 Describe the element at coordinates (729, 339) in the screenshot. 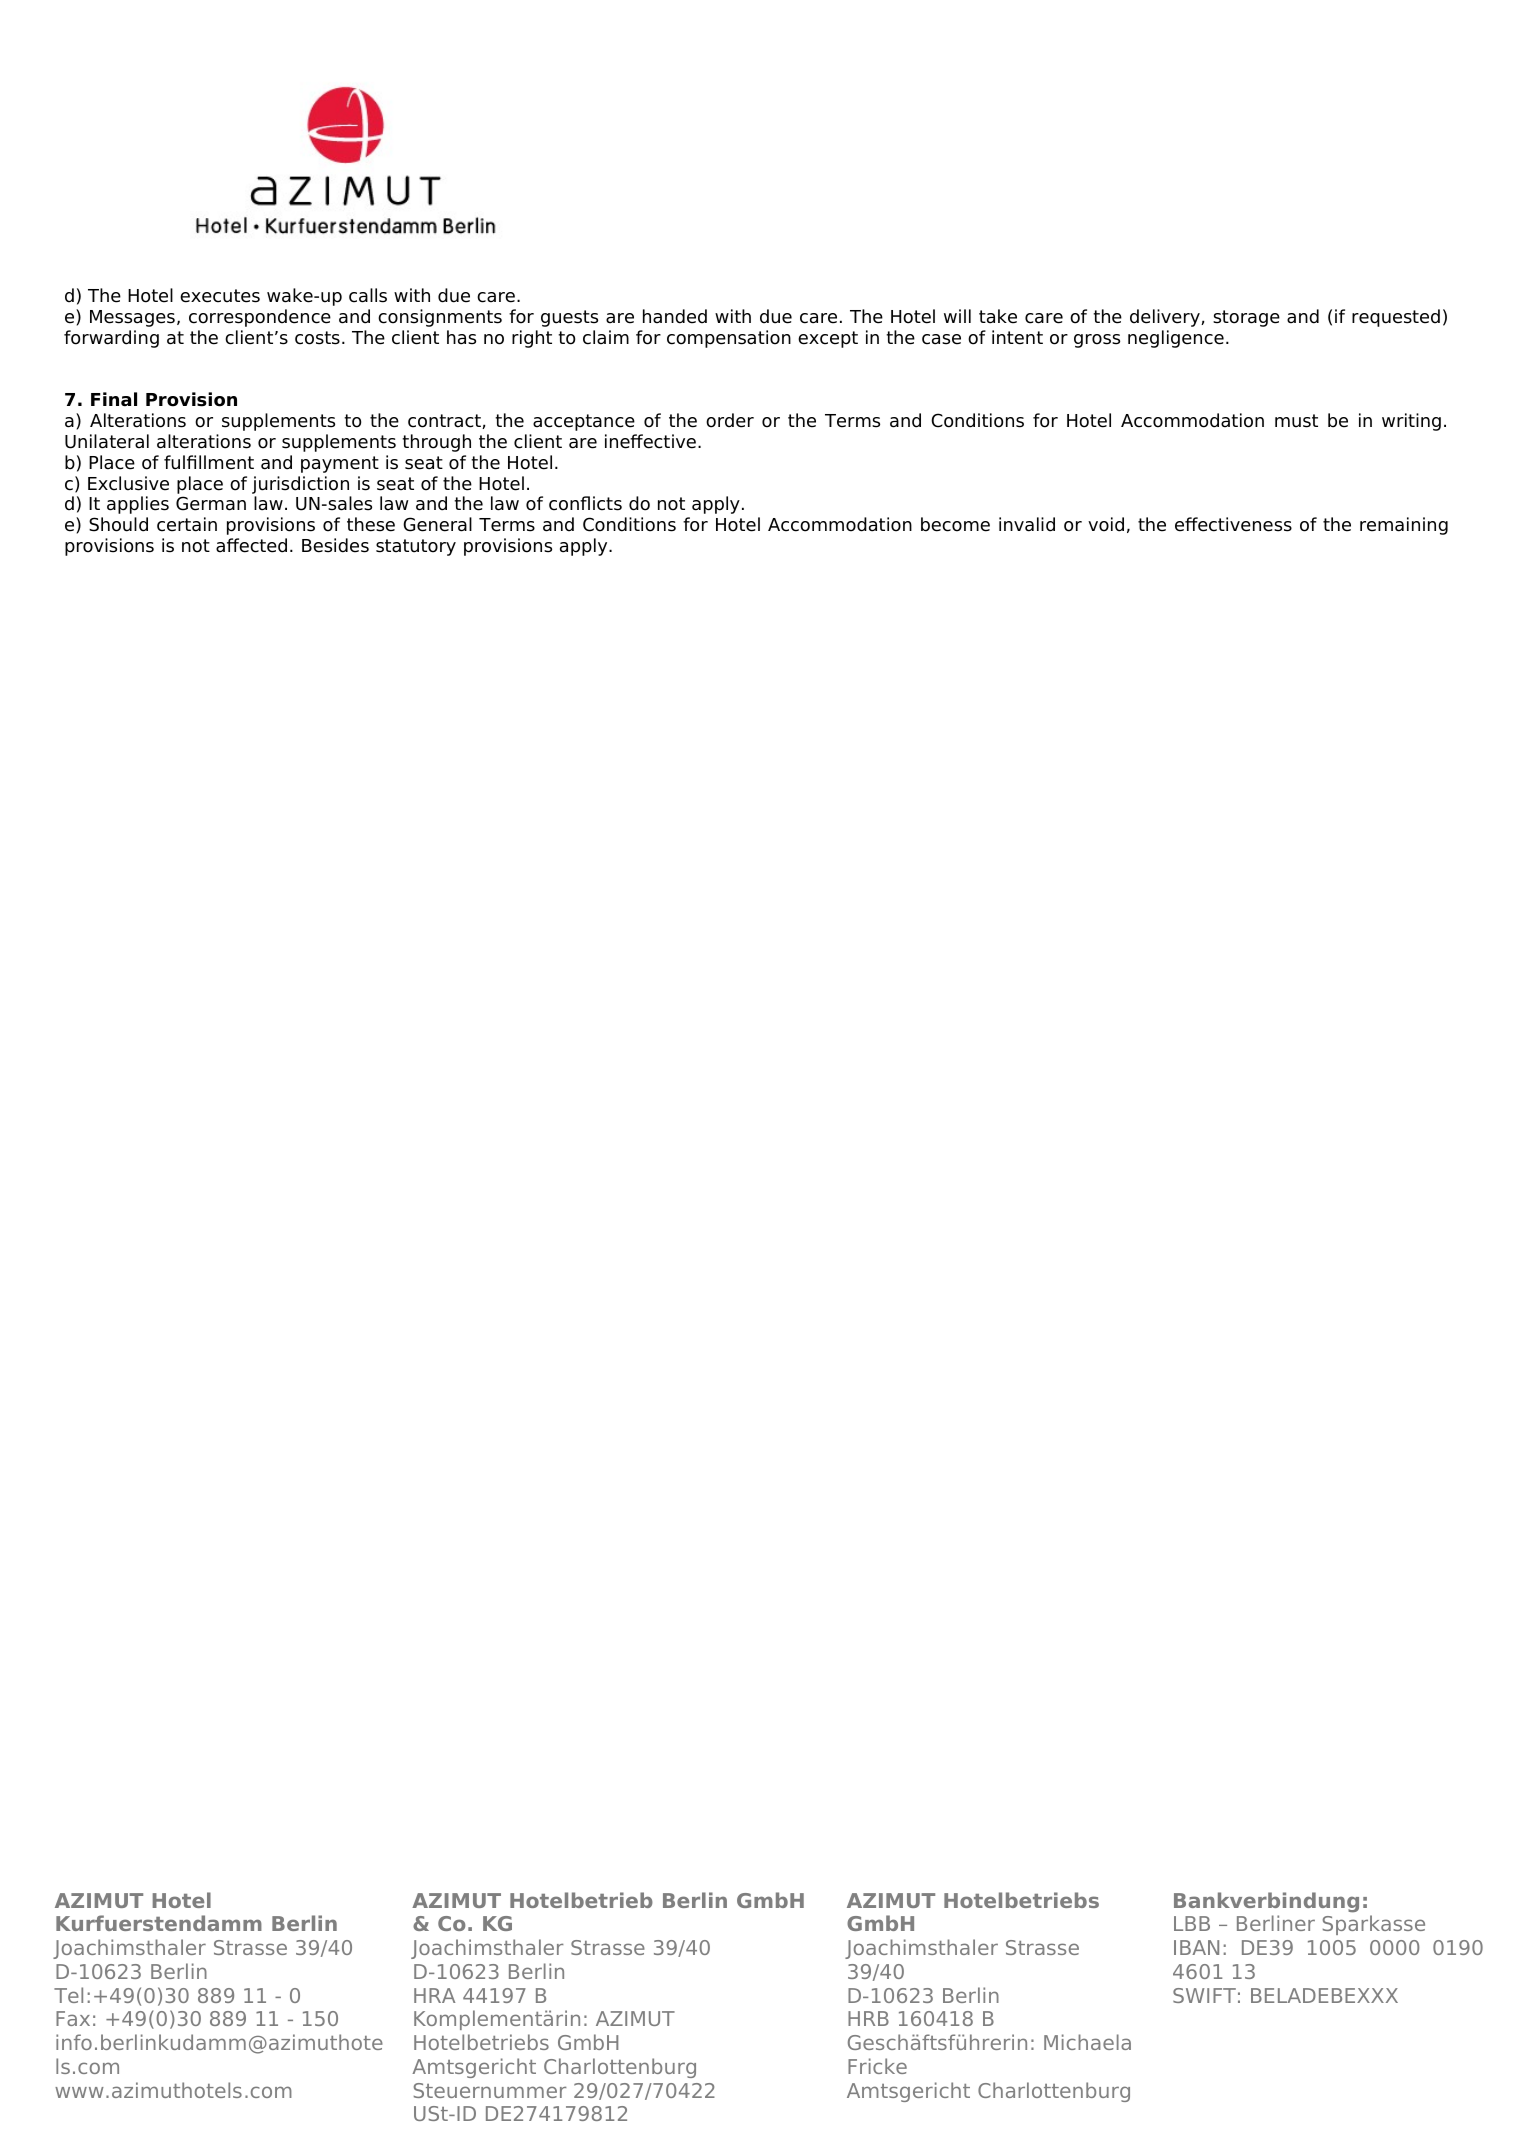

I see `compensation` at that location.
